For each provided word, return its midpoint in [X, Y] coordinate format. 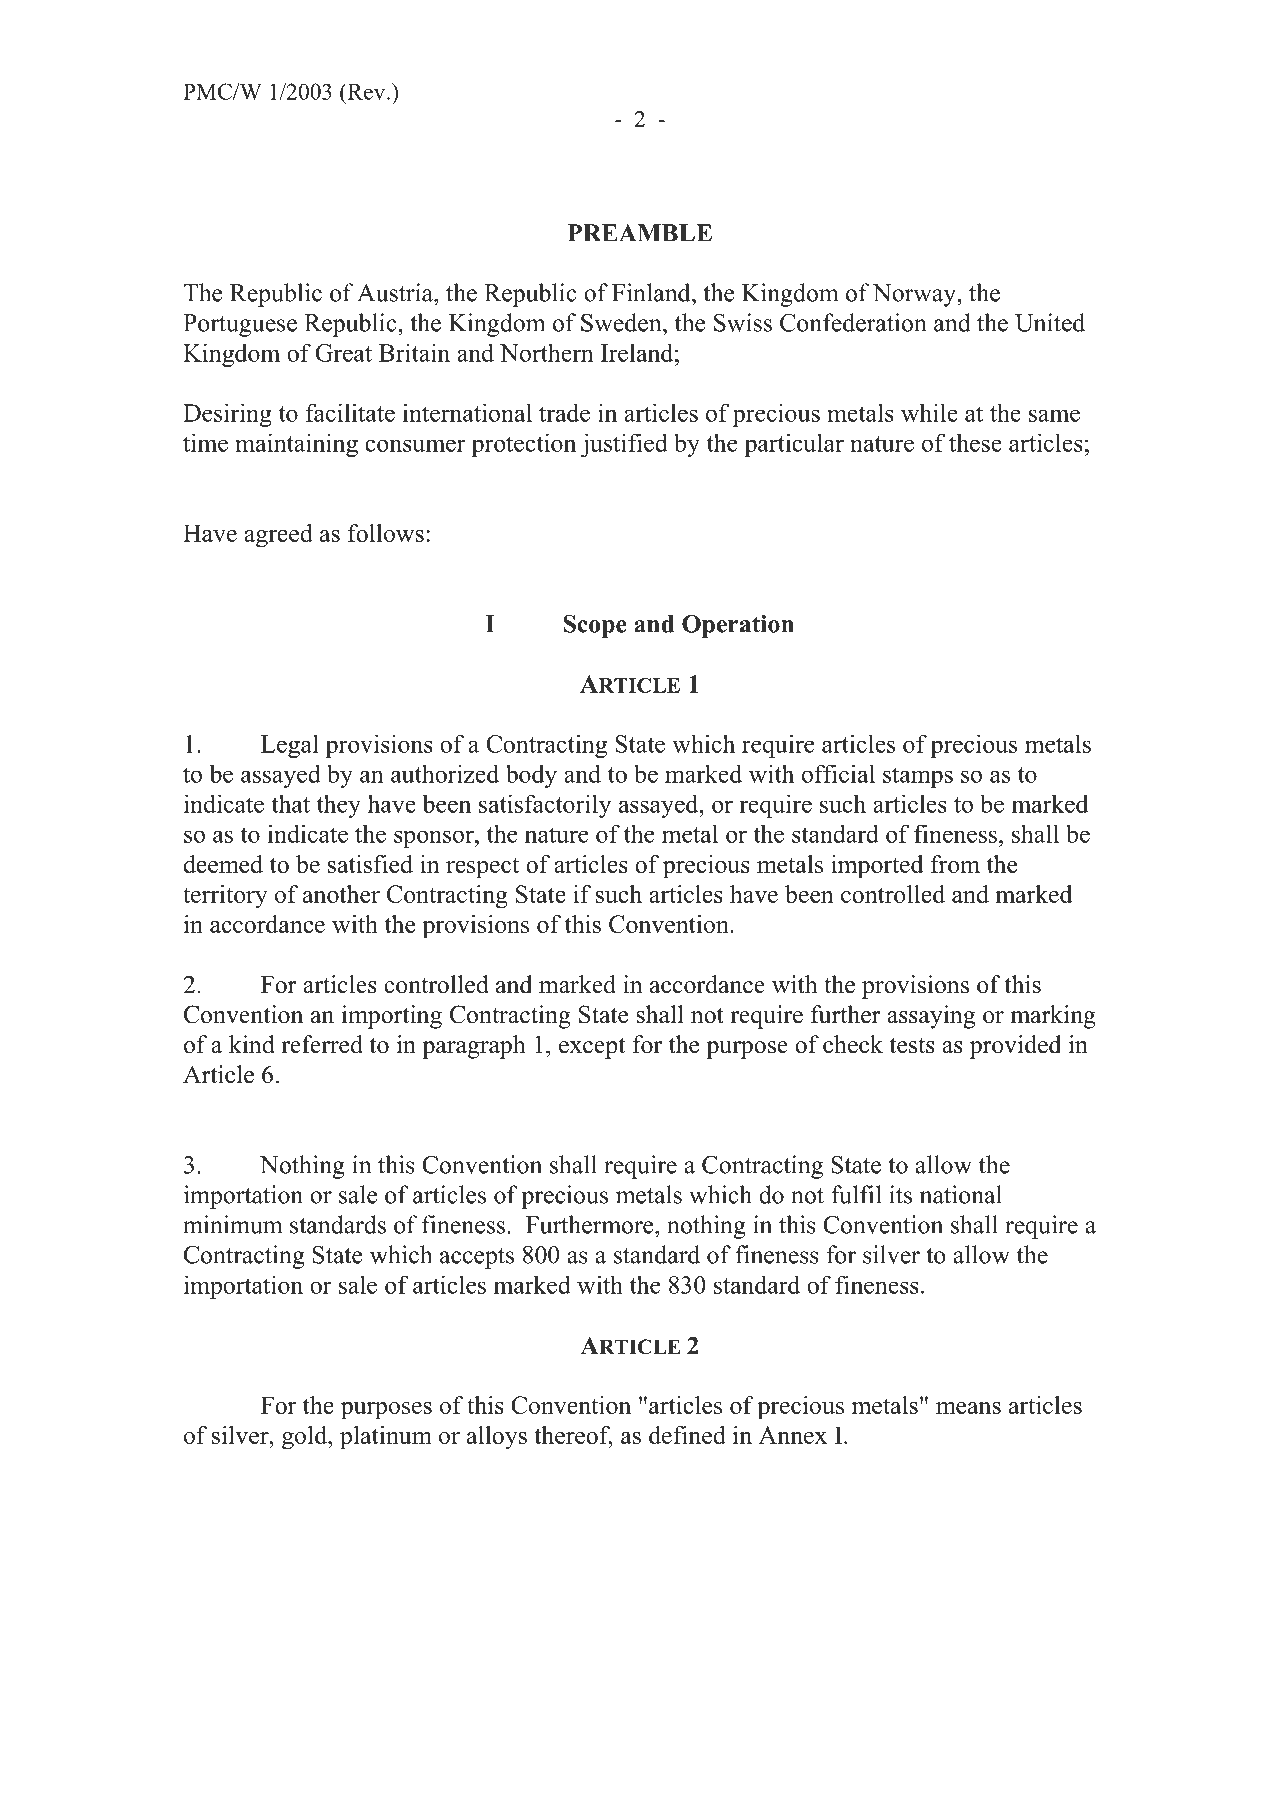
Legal [290, 746]
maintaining [296, 445]
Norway [915, 295]
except [592, 1048]
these [975, 443]
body [531, 776]
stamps [918, 777]
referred [322, 1044]
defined [687, 1435]
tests [912, 1046]
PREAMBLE [640, 232]
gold [306, 1438]
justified [624, 445]
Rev [366, 91]
